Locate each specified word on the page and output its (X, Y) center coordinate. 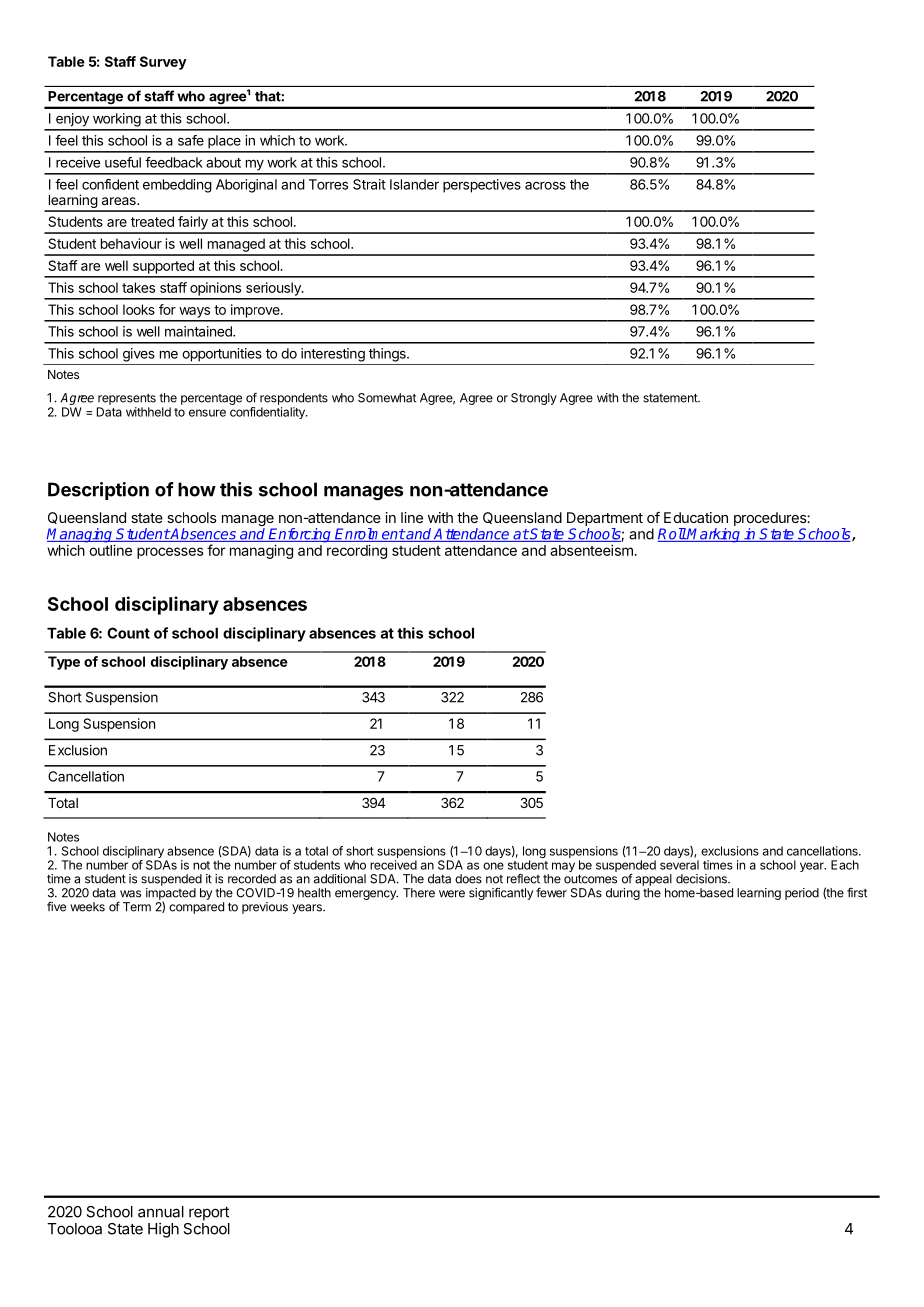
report (209, 1214)
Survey (163, 63)
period (802, 894)
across (545, 186)
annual (161, 1212)
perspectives (482, 186)
